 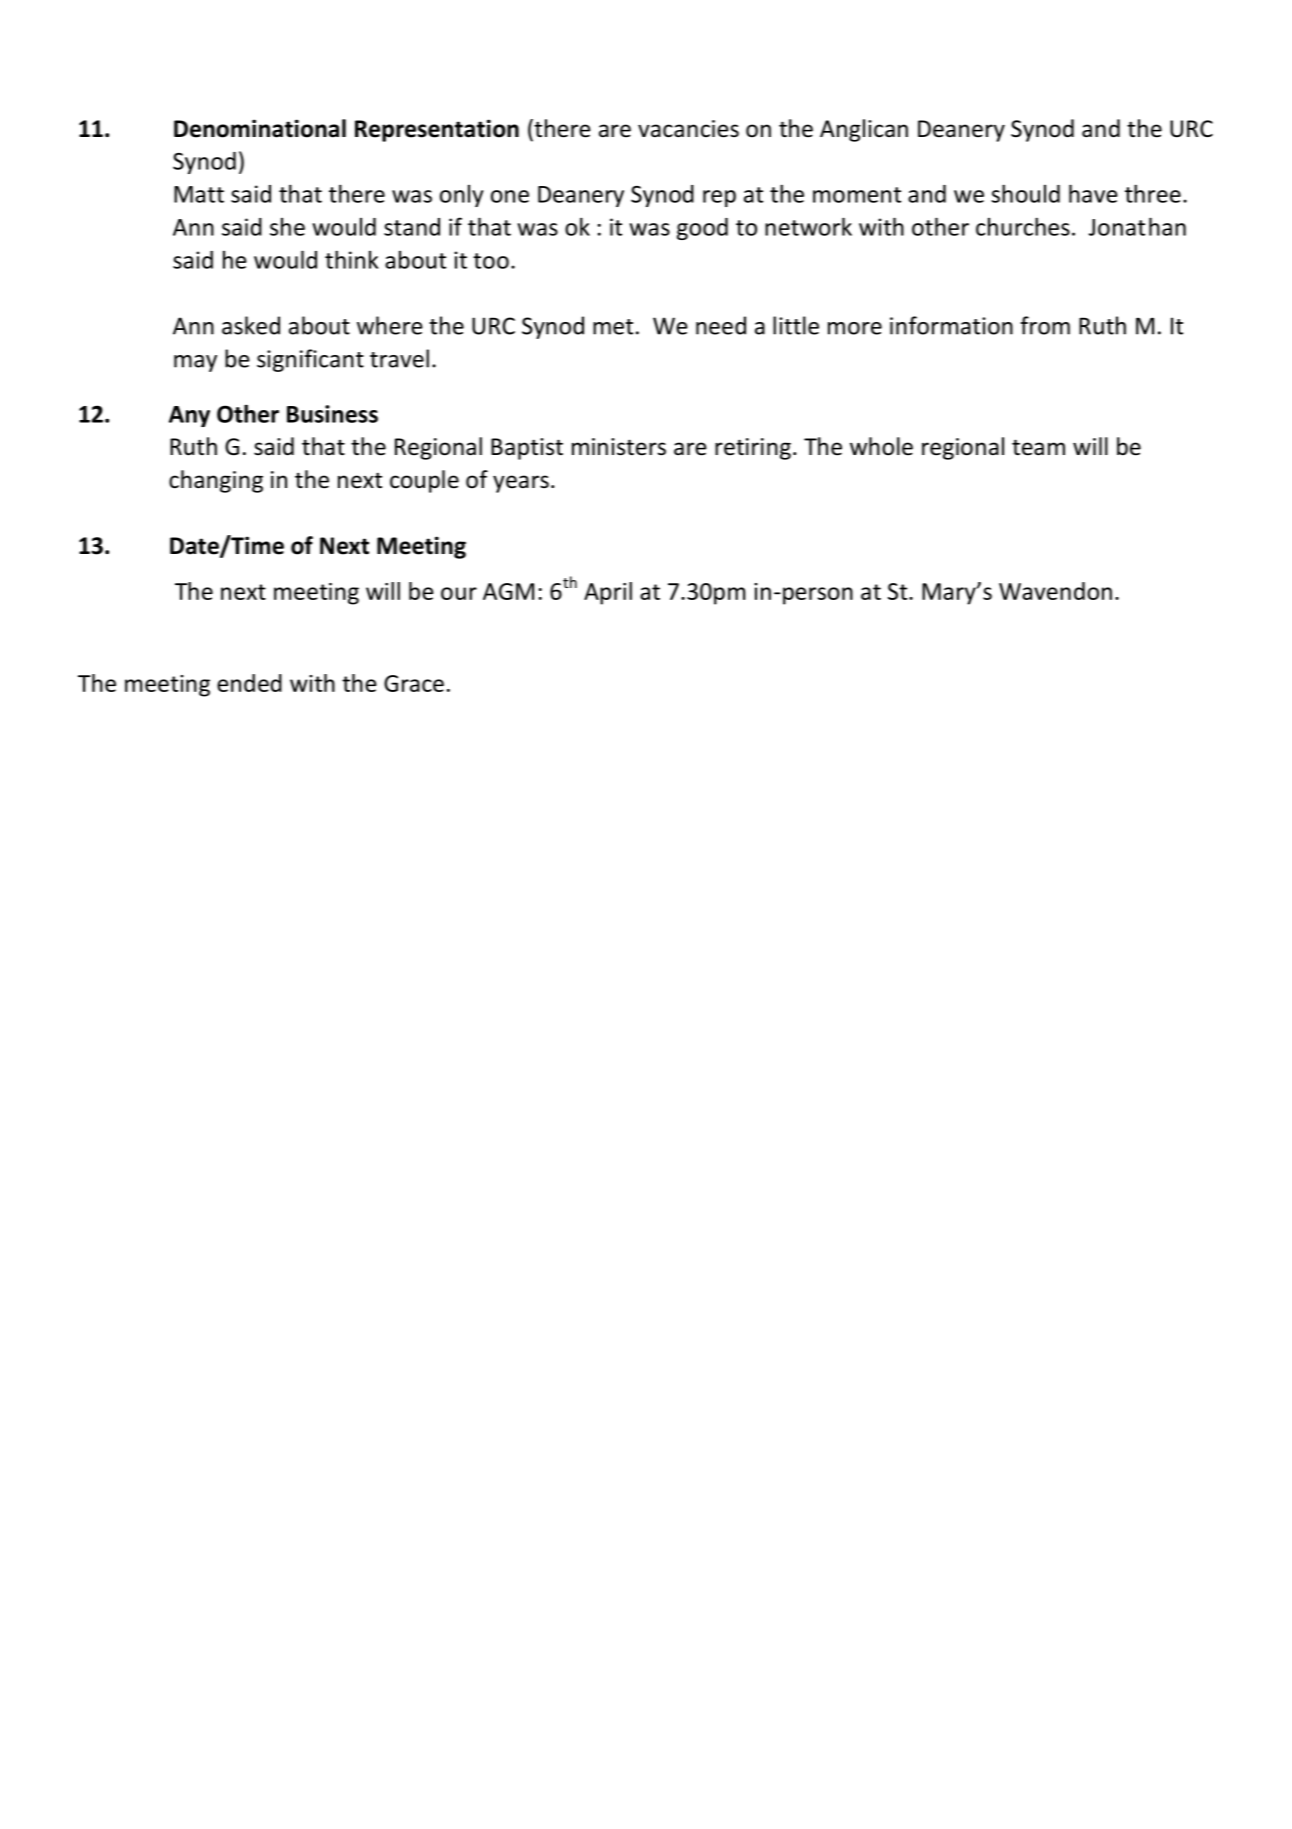 I want to click on should, so click(x=1026, y=193).
